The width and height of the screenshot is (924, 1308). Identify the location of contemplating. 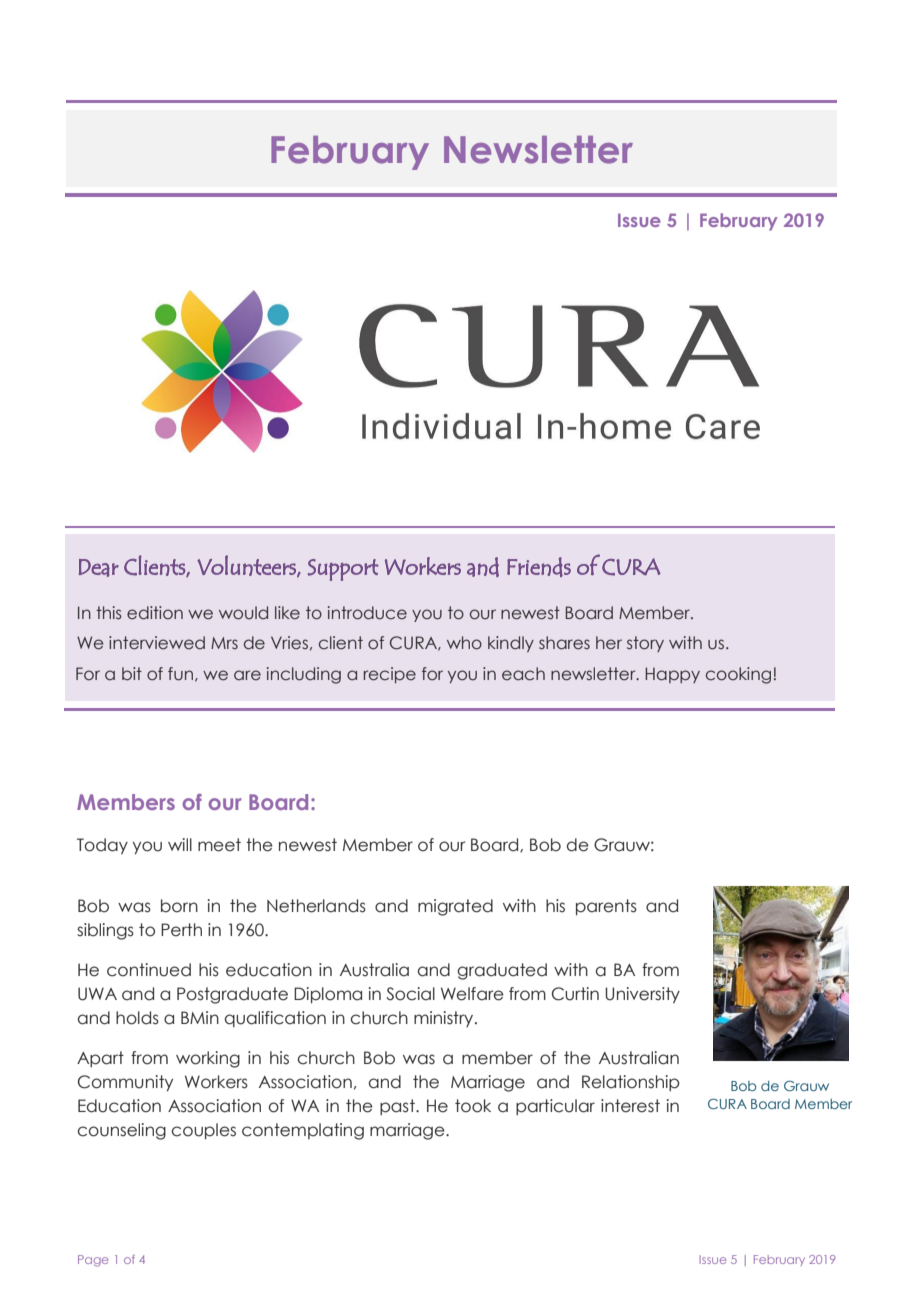
(303, 1131).
